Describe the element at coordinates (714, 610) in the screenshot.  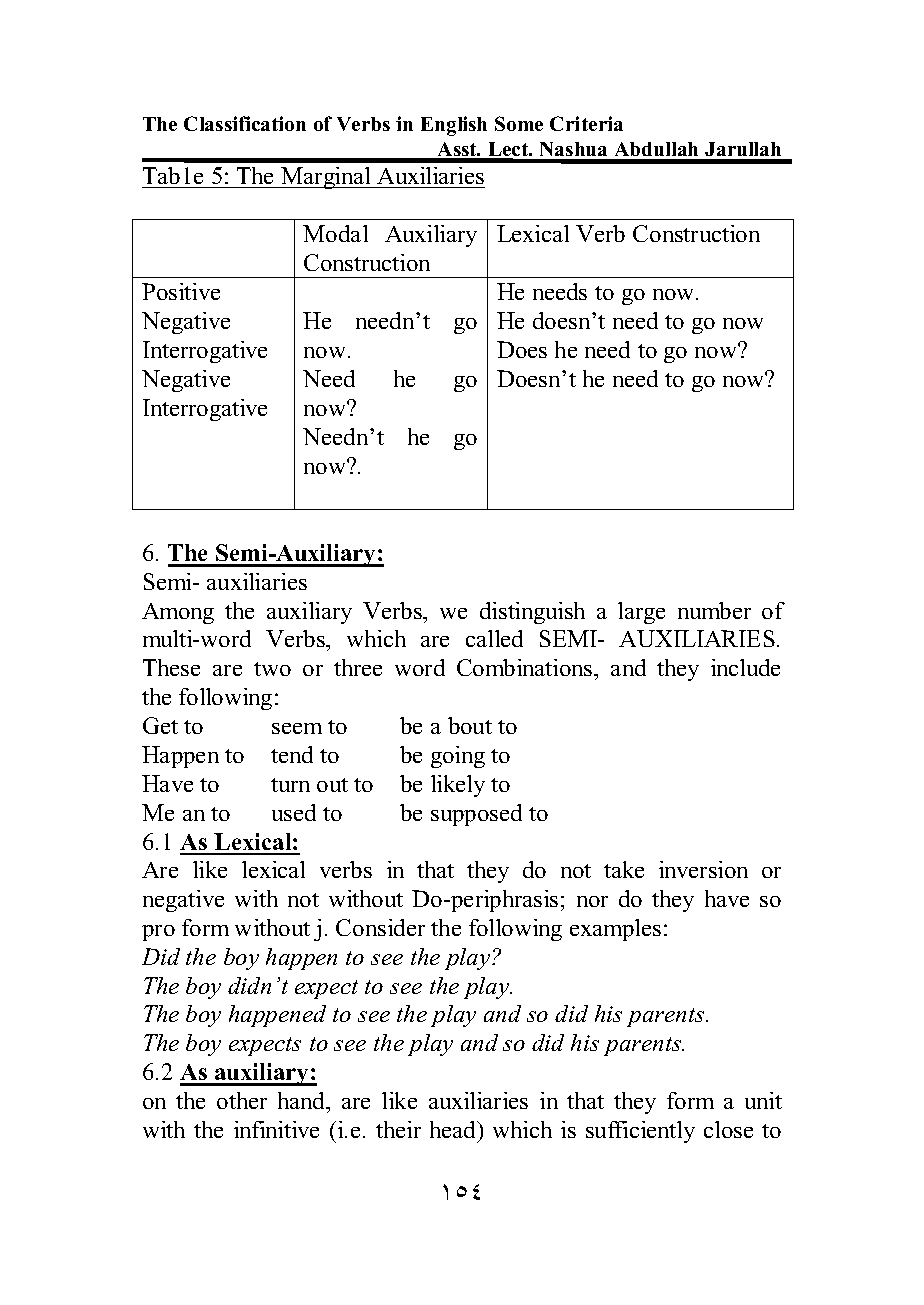
I see `number` at that location.
